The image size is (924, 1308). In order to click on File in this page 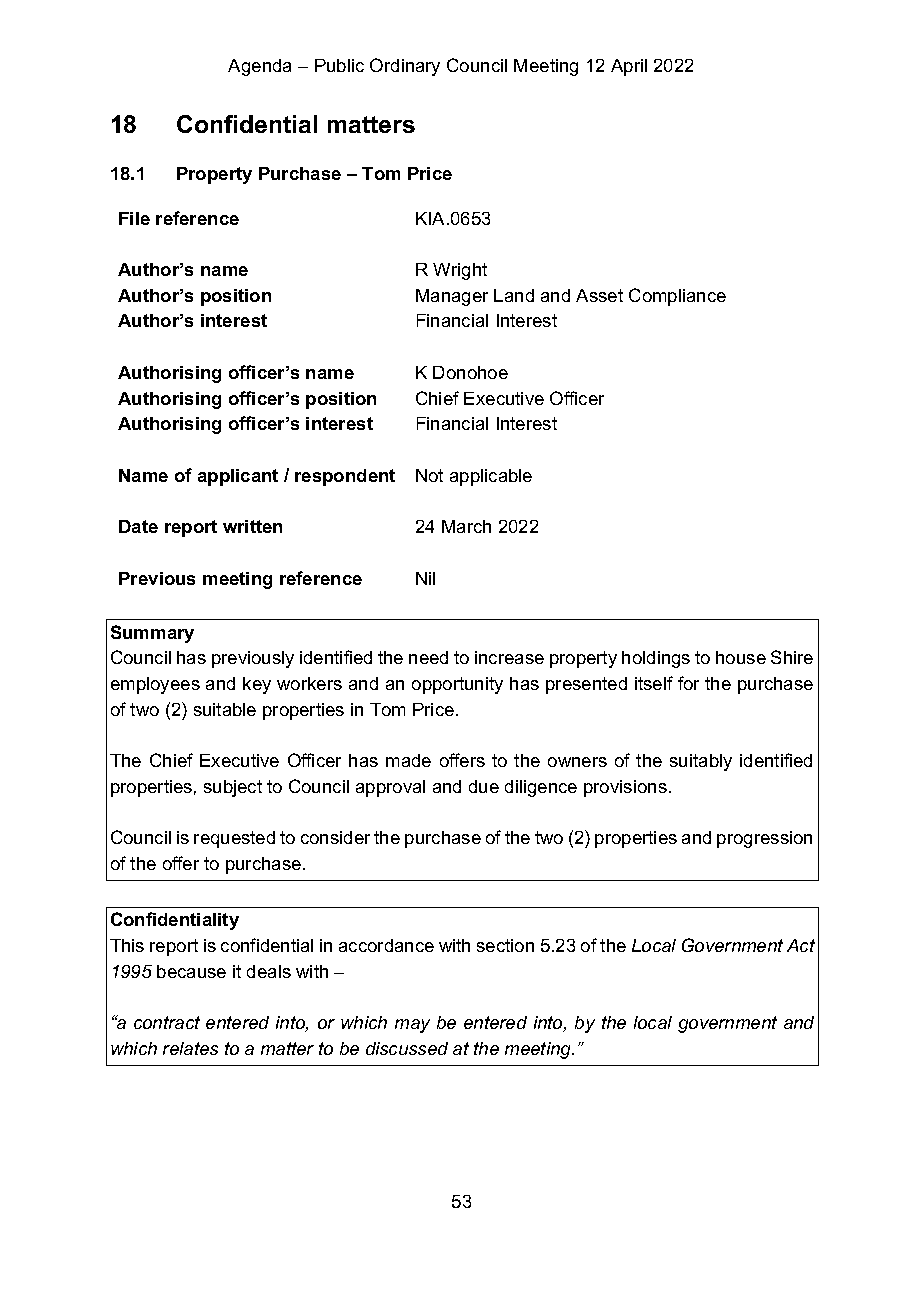, I will do `click(134, 218)`.
